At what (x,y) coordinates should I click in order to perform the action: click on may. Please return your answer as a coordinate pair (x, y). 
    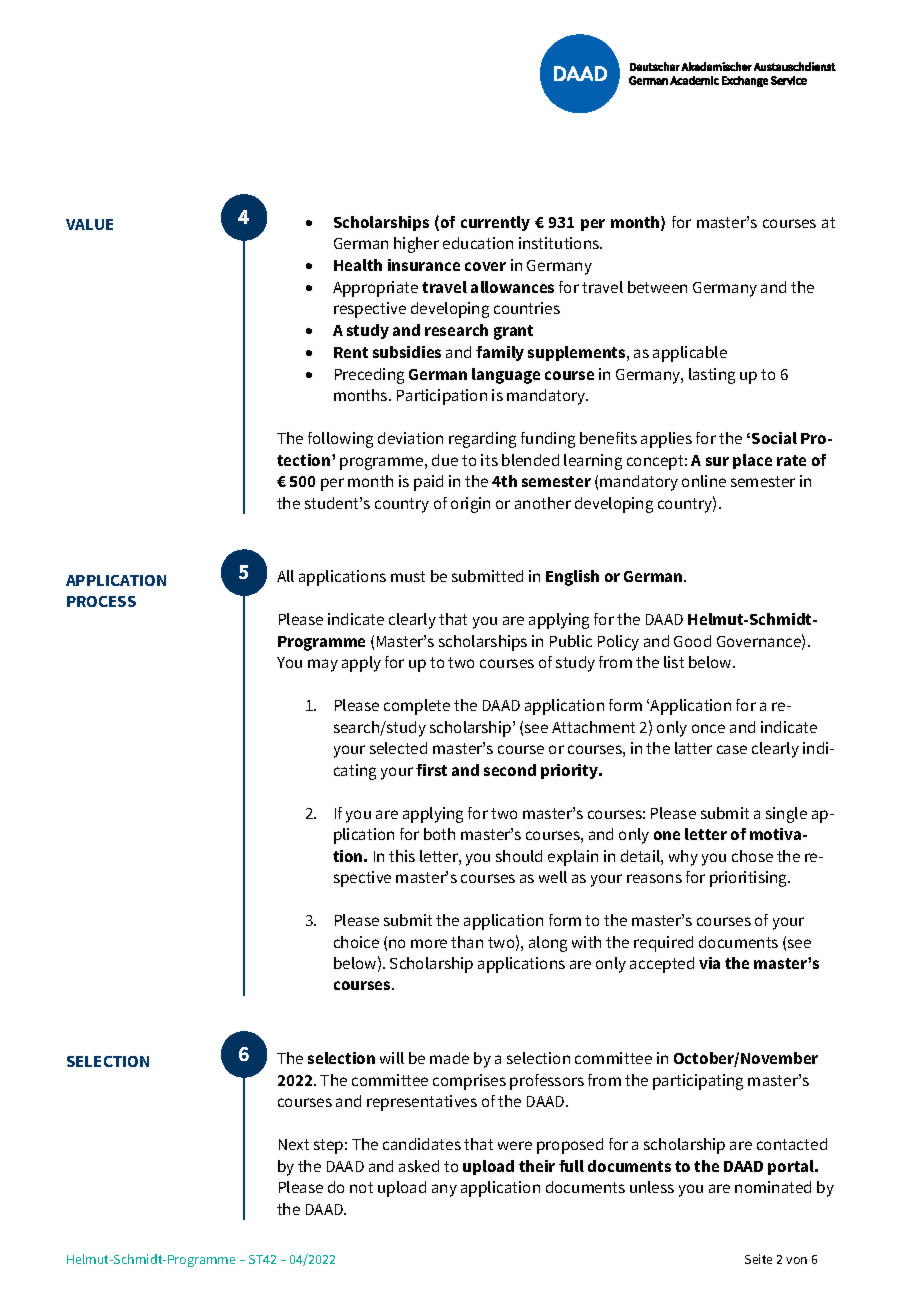
    Looking at the image, I should click on (323, 665).
